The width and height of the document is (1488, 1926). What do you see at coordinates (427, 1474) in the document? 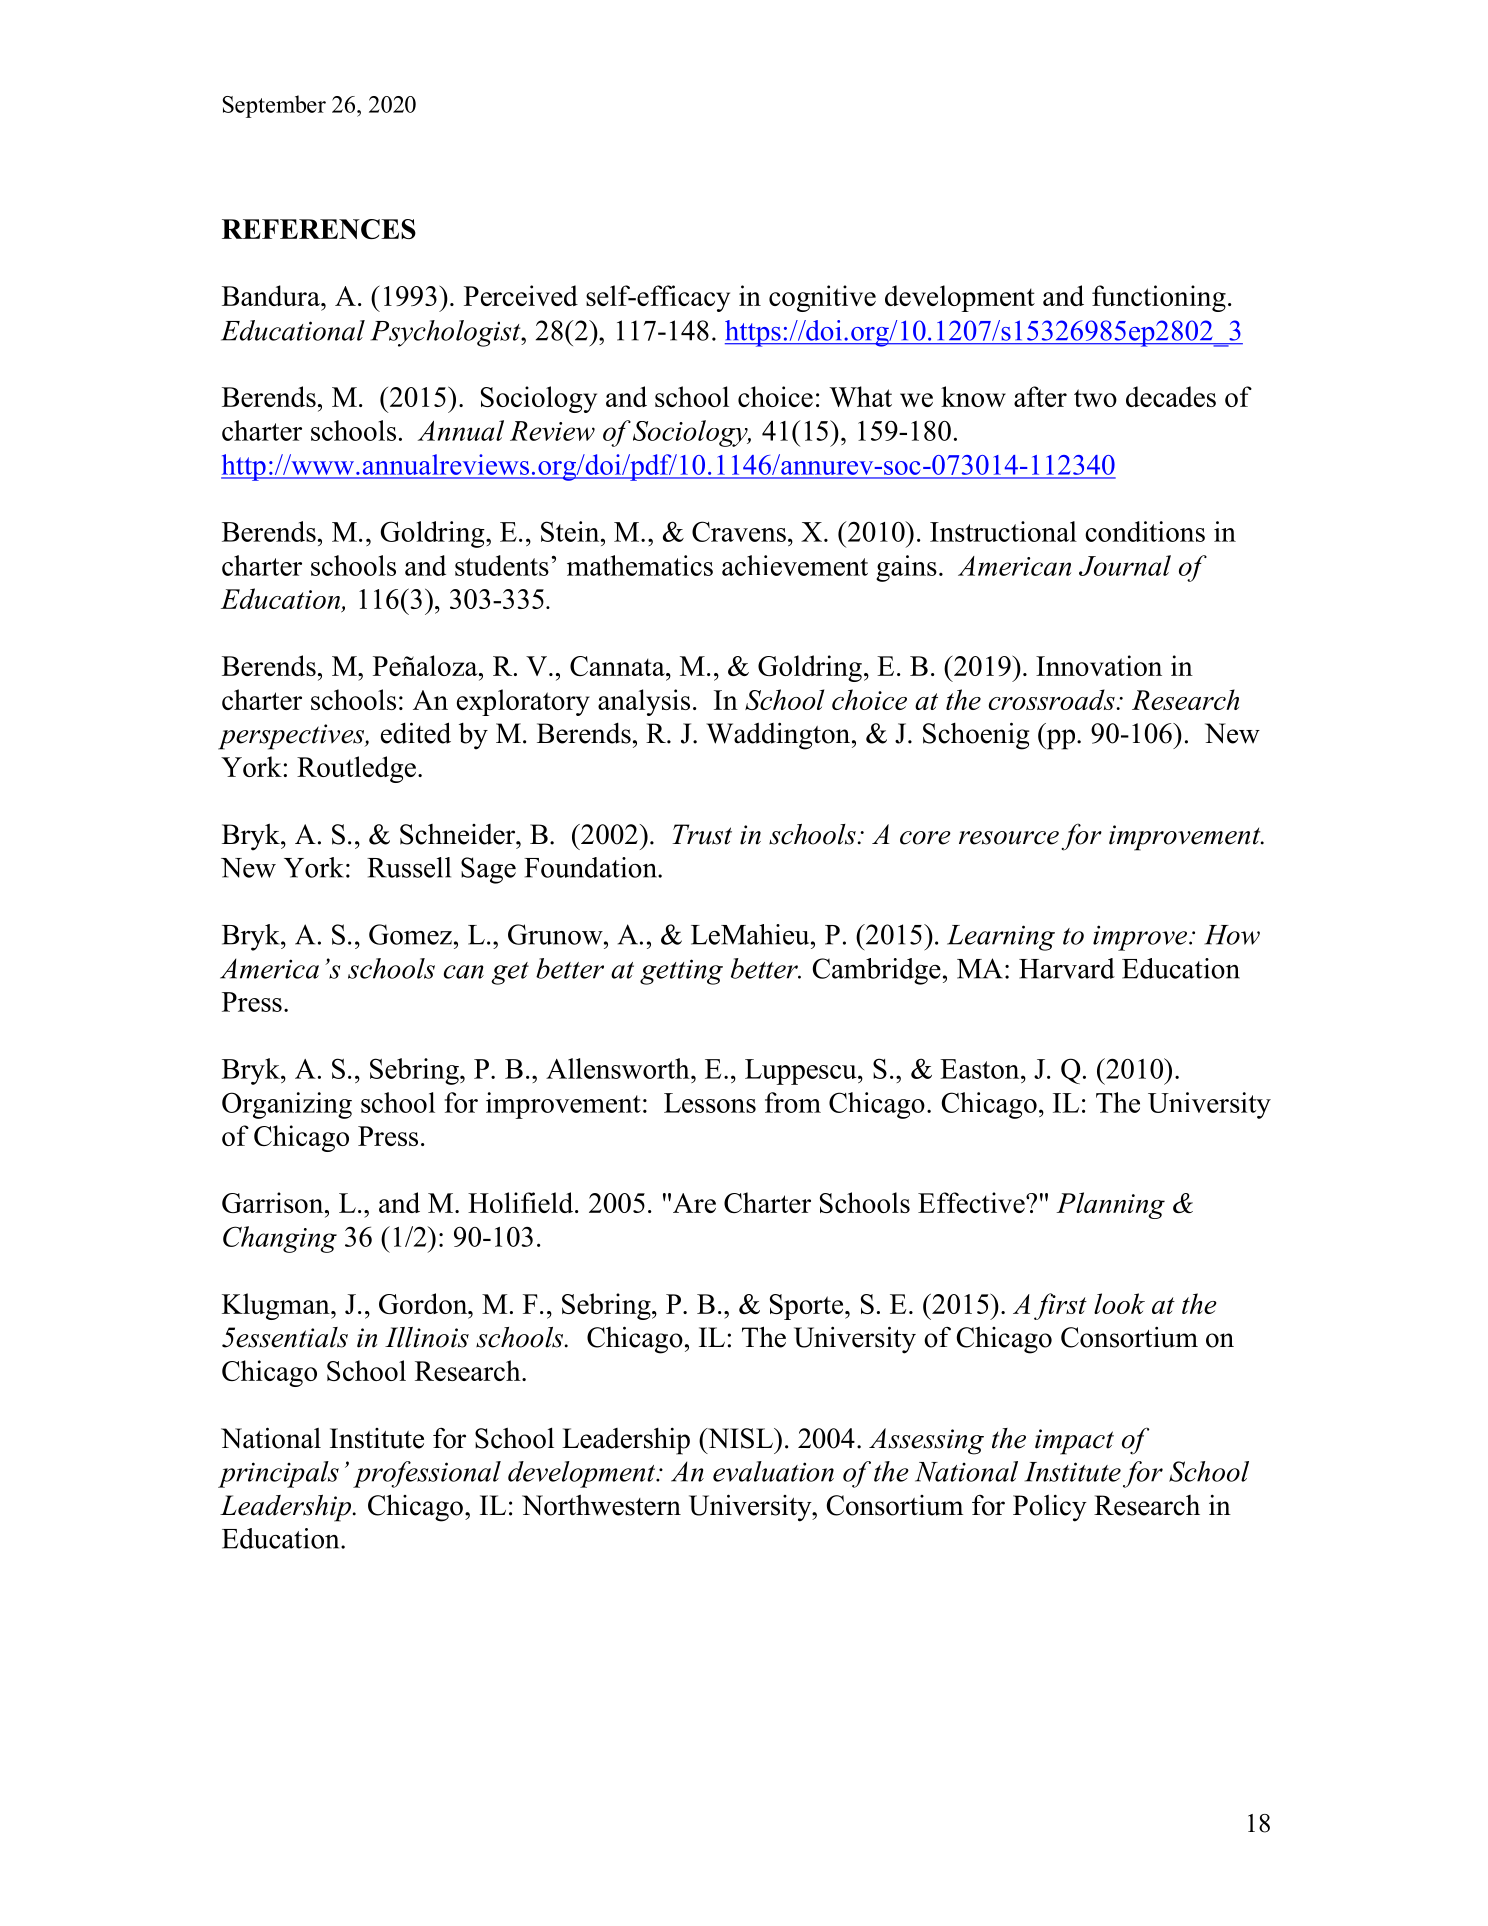
I see `professional` at bounding box center [427, 1474].
